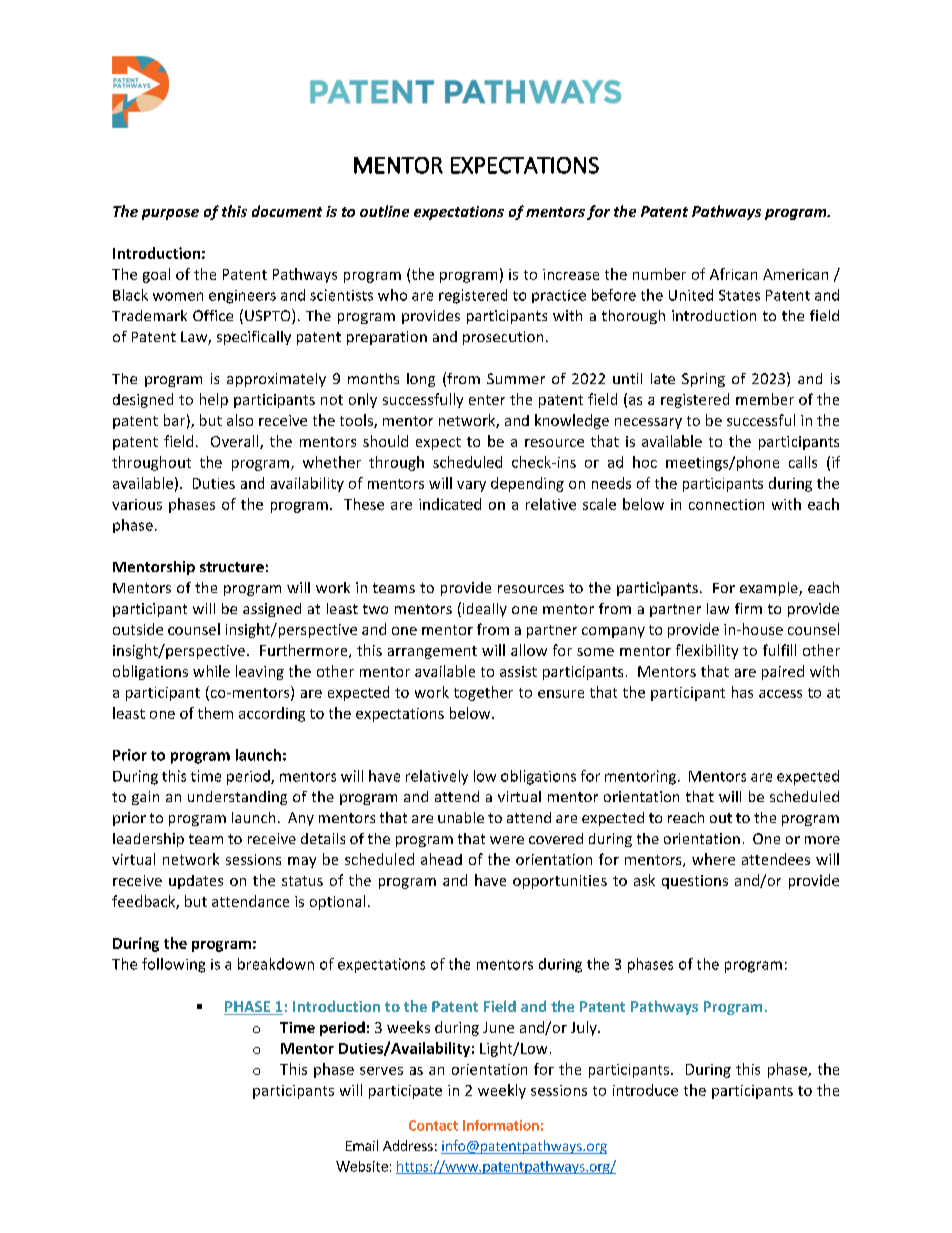 Image resolution: width=952 pixels, height=1233 pixels. What do you see at coordinates (733, 274) in the image?
I see `African` at bounding box center [733, 274].
